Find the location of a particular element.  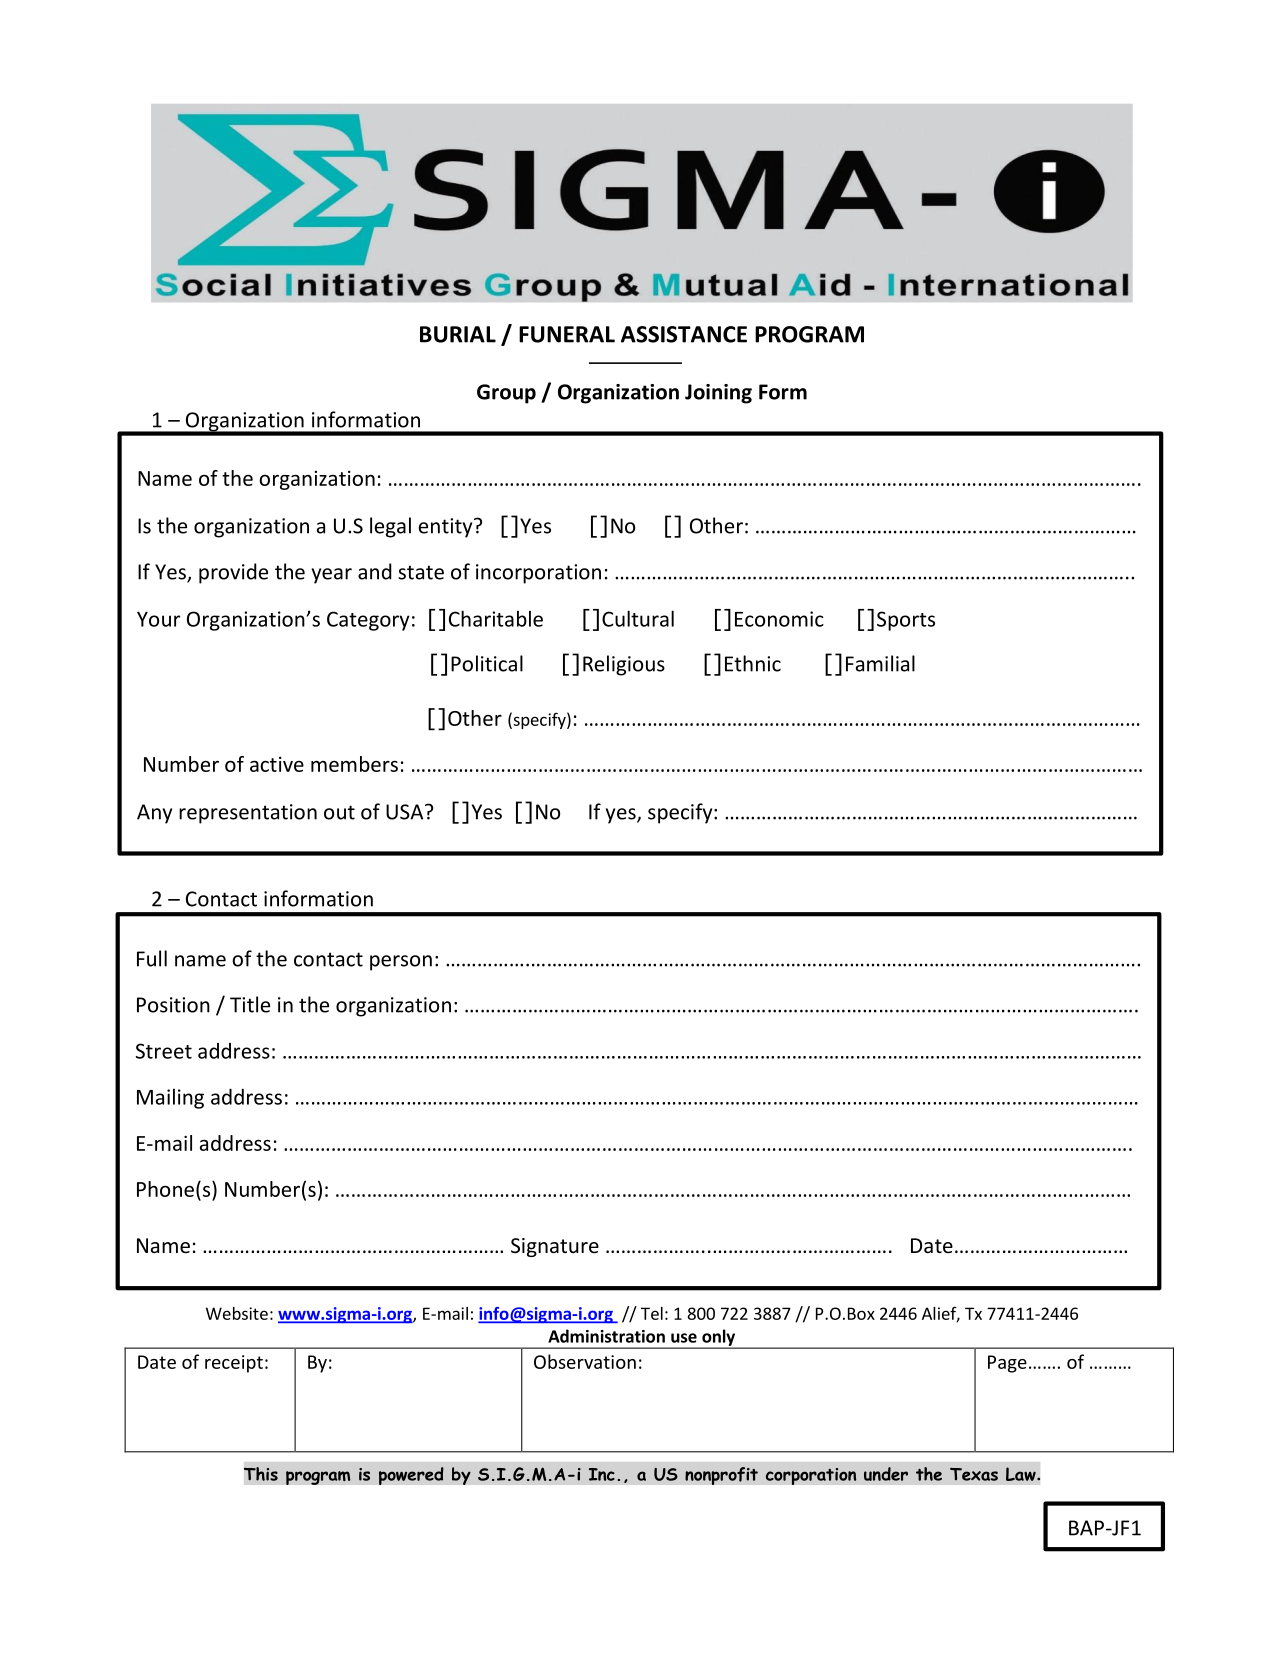

provide is located at coordinates (233, 573).
